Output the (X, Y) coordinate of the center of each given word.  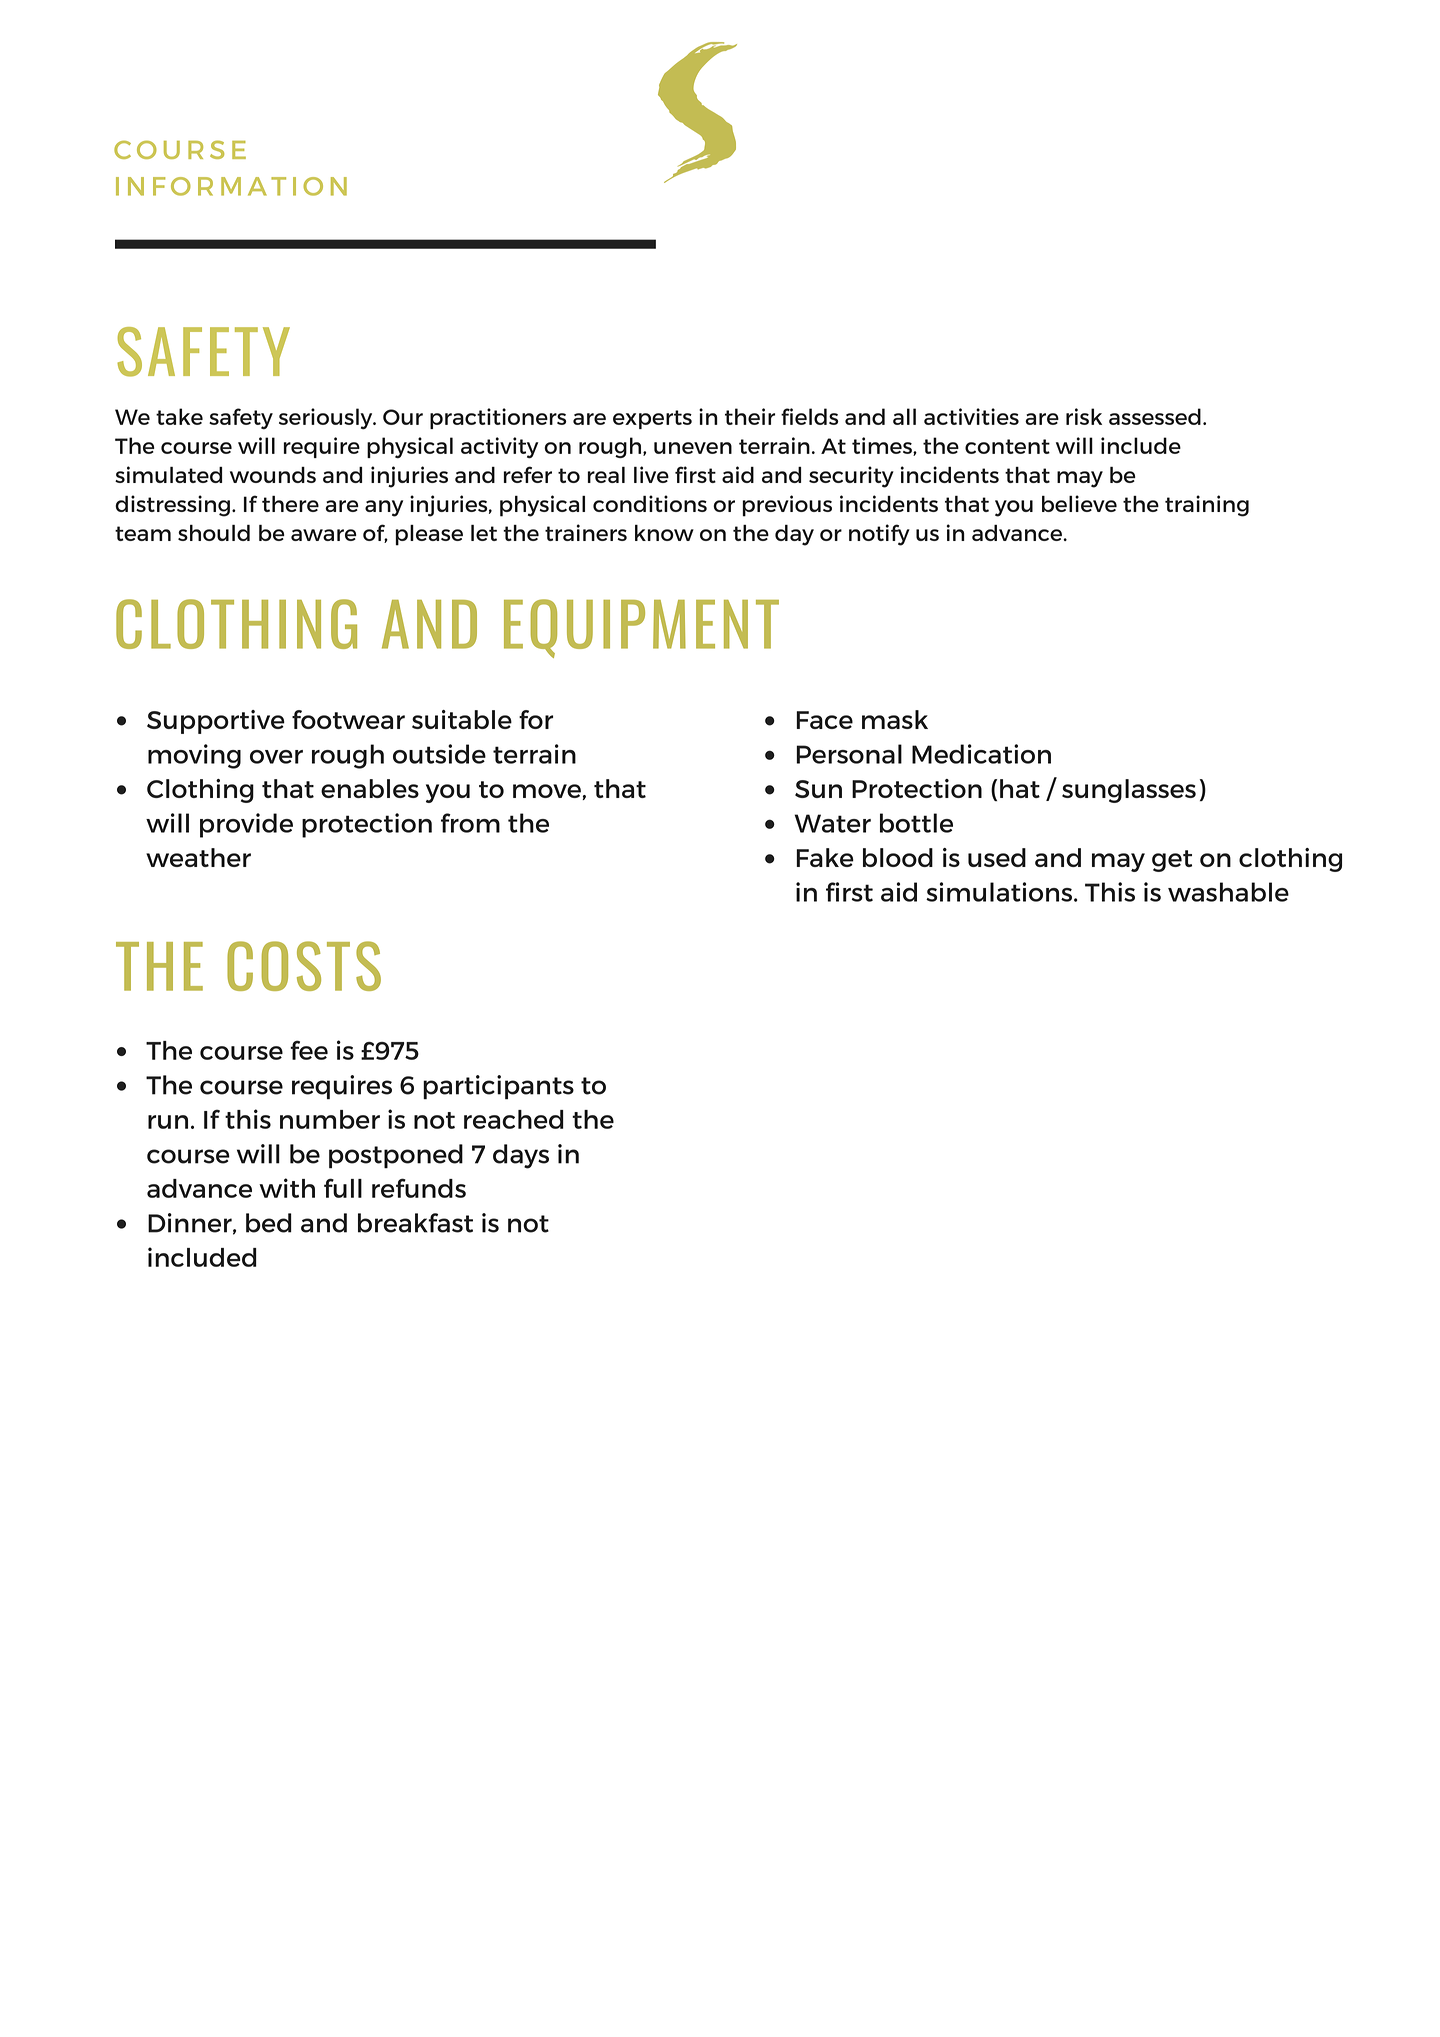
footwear (348, 719)
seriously (327, 419)
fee (309, 1050)
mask (895, 719)
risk (1084, 416)
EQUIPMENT (641, 628)
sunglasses (1129, 791)
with (287, 1188)
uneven (693, 448)
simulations (1000, 892)
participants (498, 1087)
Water (833, 823)
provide (246, 825)
